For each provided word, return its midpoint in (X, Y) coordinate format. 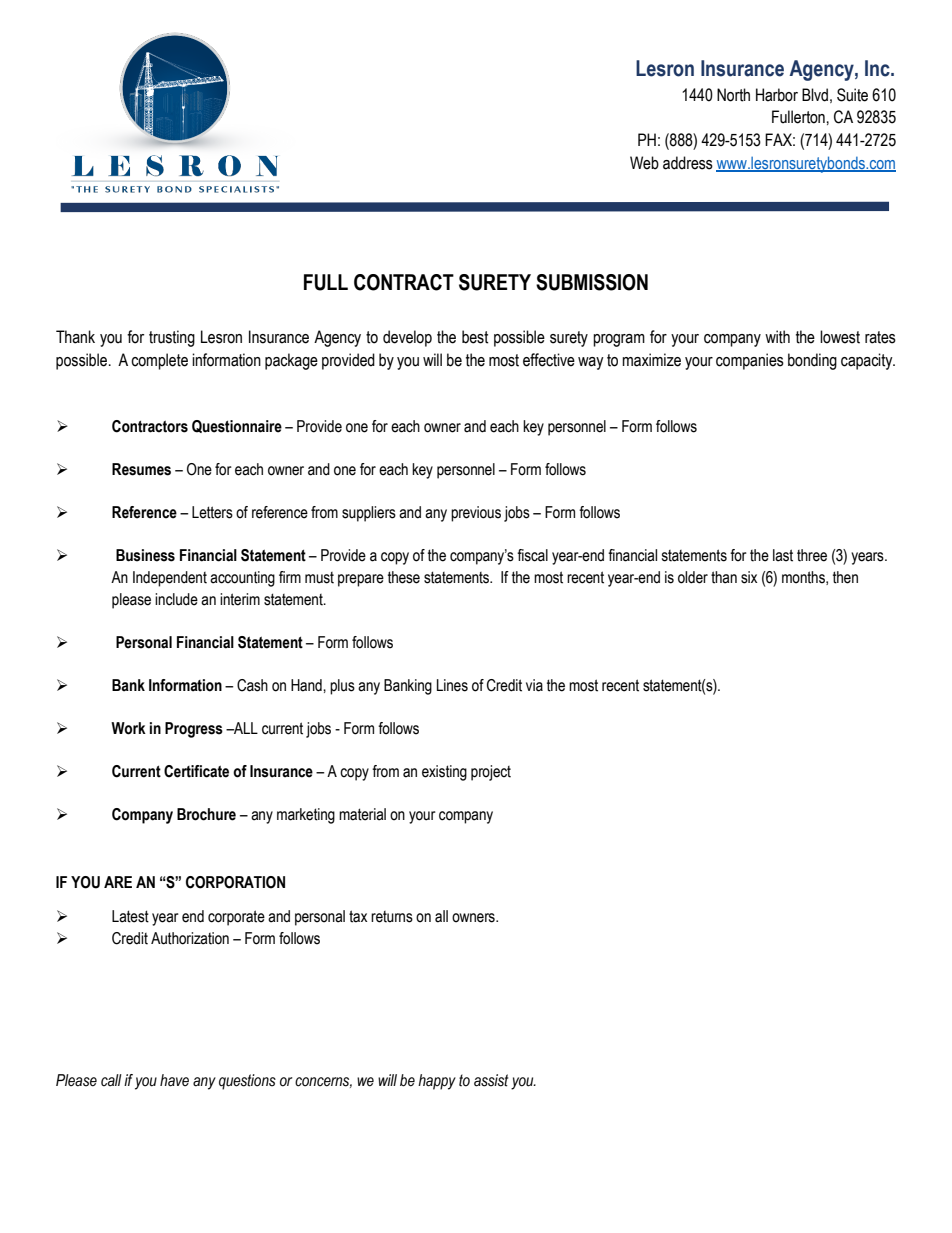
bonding (812, 361)
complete (159, 361)
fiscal (532, 555)
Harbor (777, 95)
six (749, 577)
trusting (172, 338)
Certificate (196, 771)
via (534, 685)
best (475, 337)
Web (644, 163)
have (174, 1080)
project (491, 773)
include (176, 599)
